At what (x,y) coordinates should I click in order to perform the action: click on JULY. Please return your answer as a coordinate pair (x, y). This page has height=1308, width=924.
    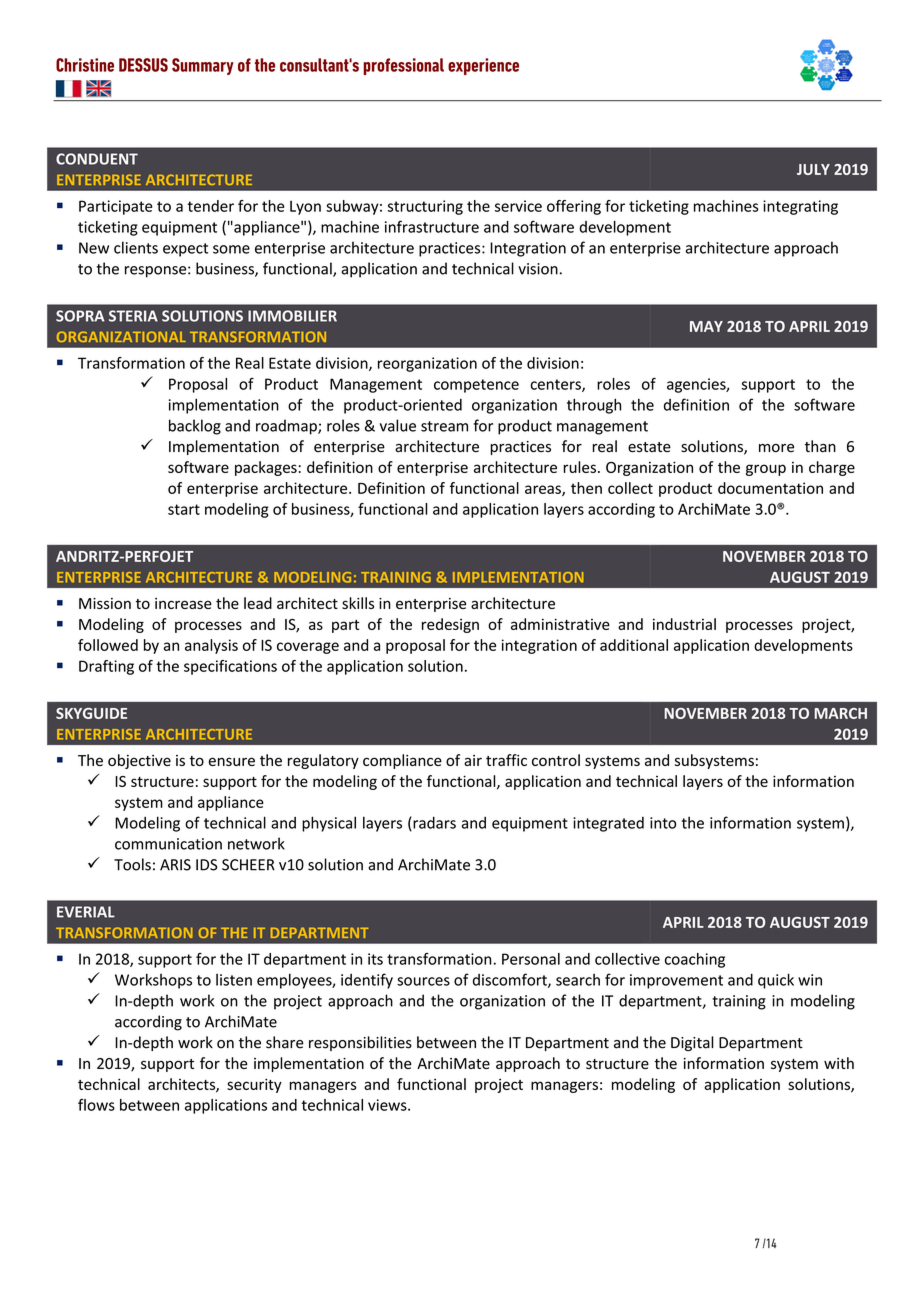
    Looking at the image, I should click on (813, 169).
